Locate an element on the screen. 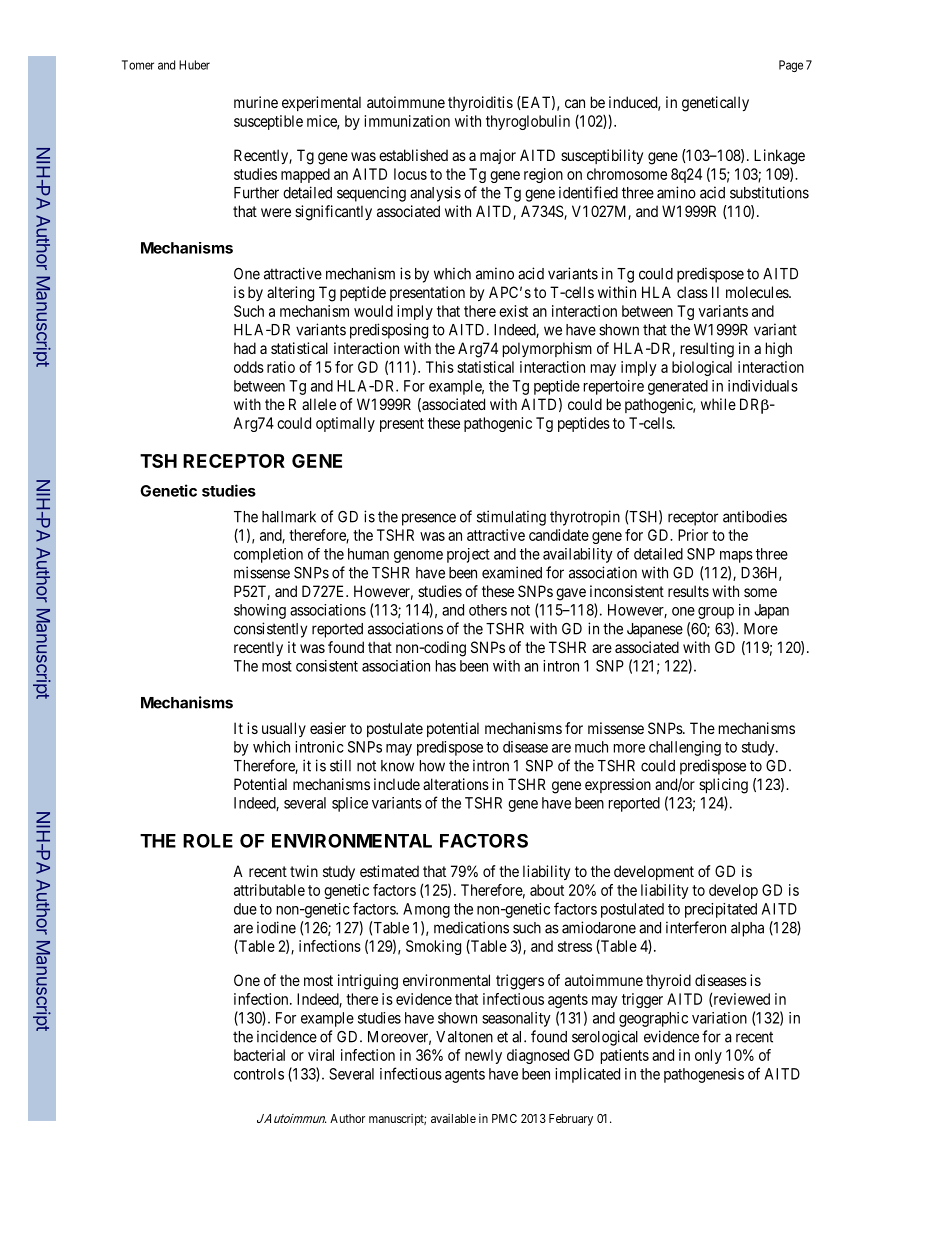 The height and width of the screenshot is (1233, 952). Page is located at coordinates (791, 66).
